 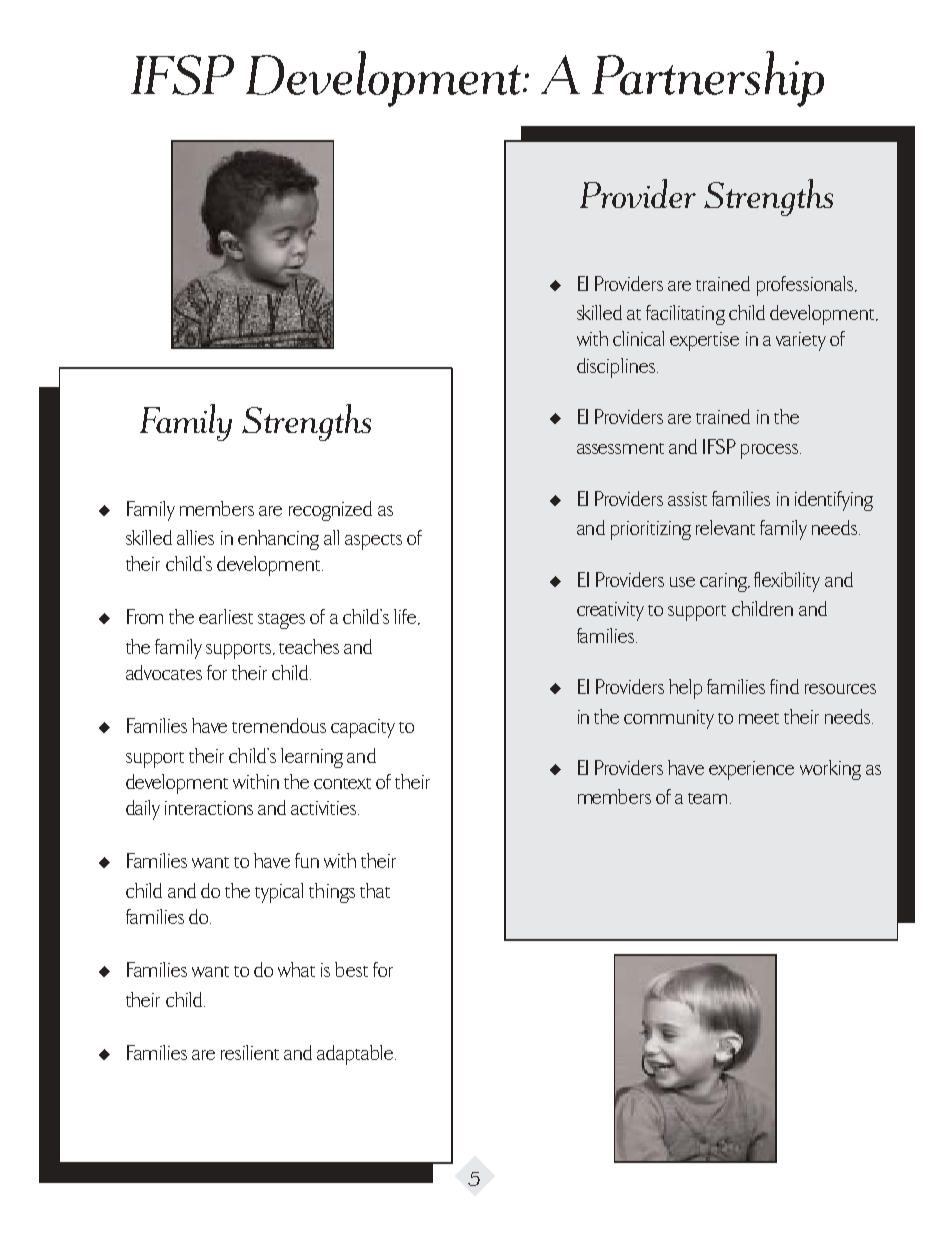 What do you see at coordinates (709, 798) in the image?
I see `team` at bounding box center [709, 798].
